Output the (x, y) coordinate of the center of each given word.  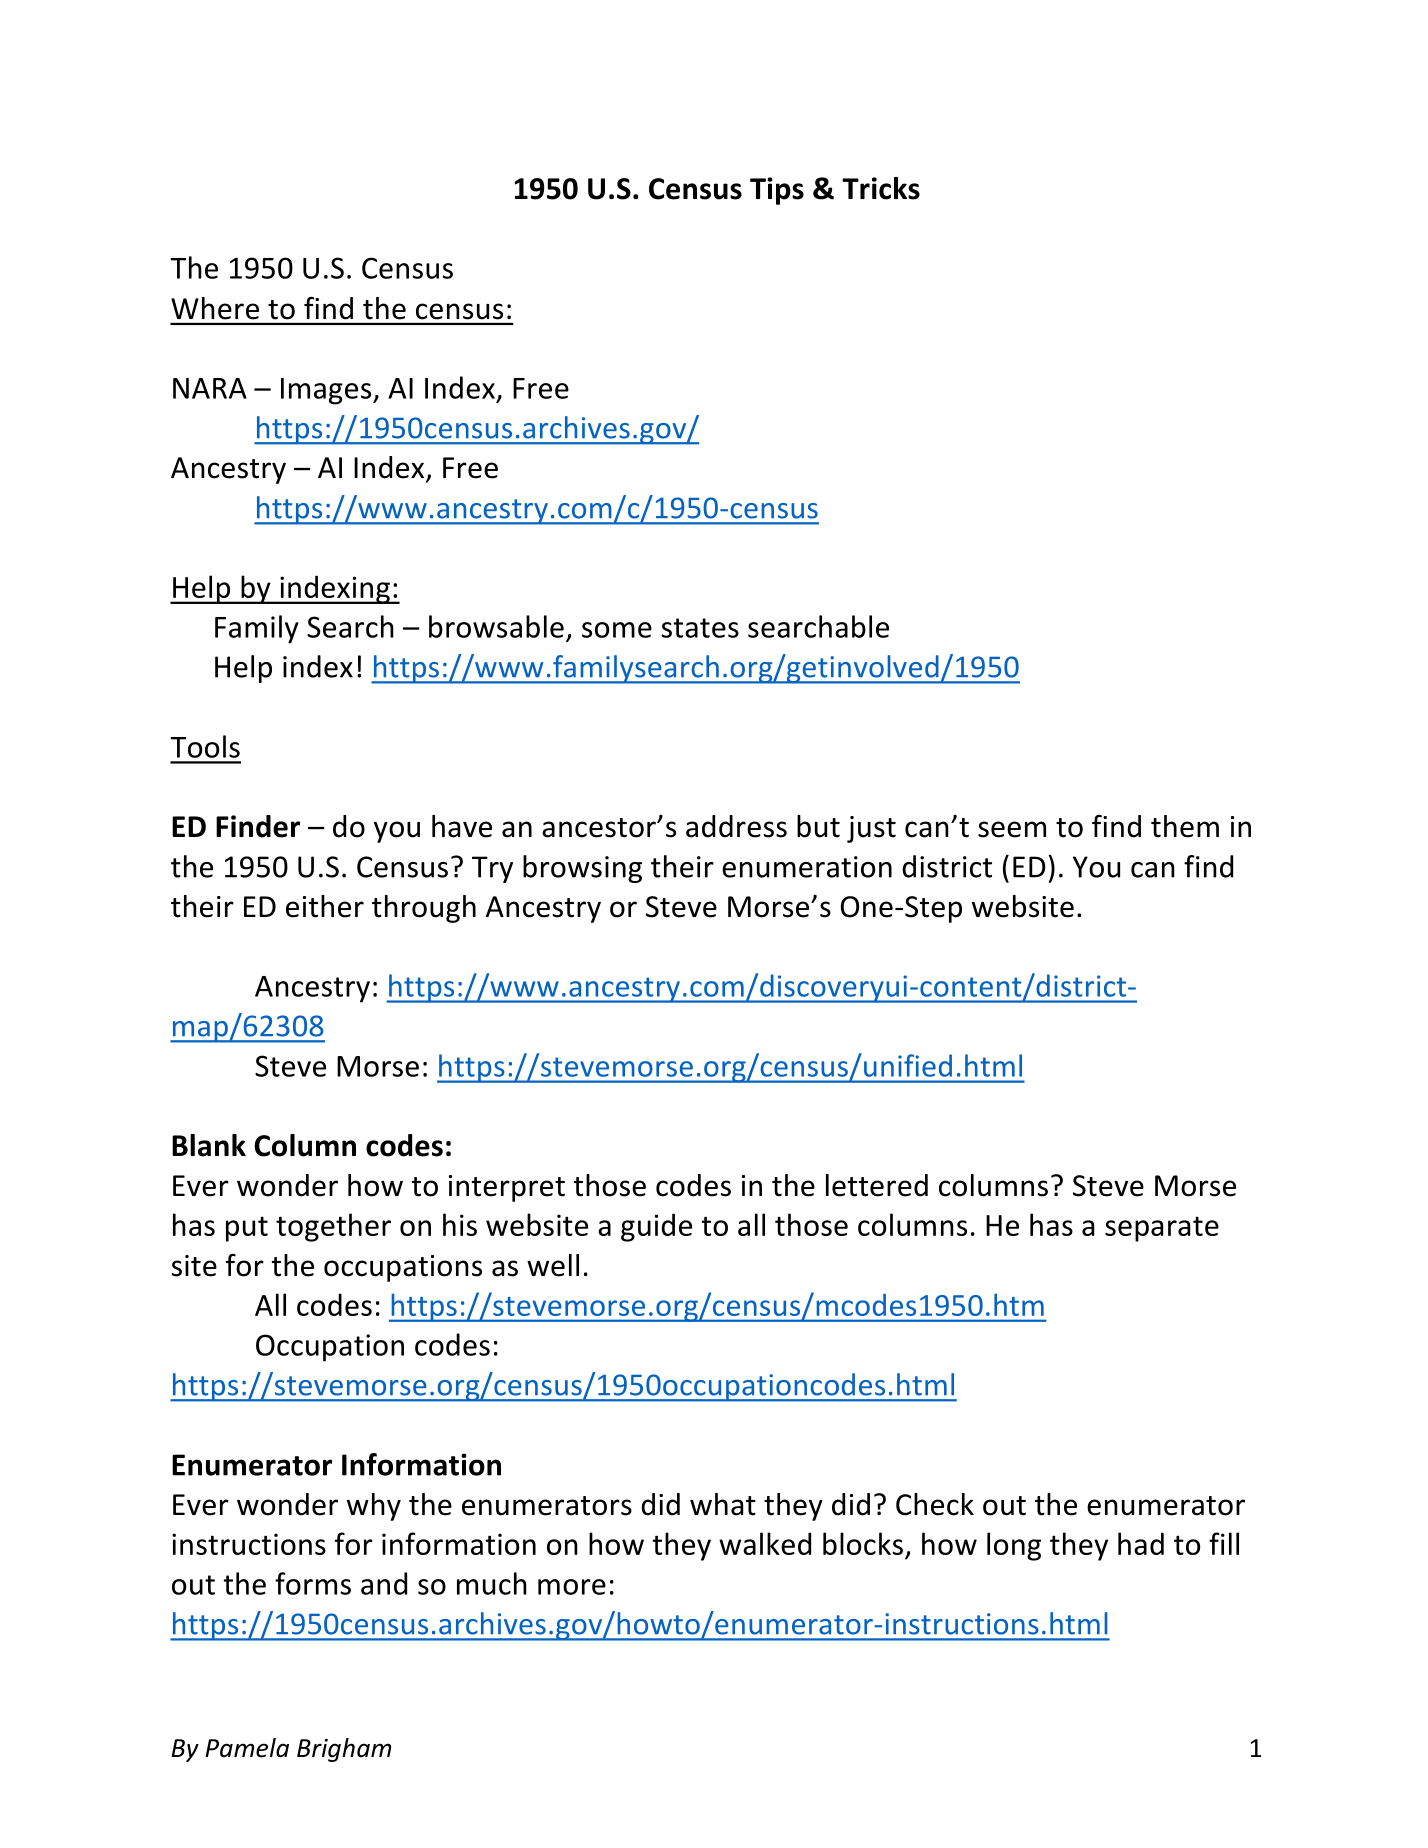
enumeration (807, 867)
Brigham (344, 1750)
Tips (777, 191)
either (325, 906)
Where (215, 308)
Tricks (881, 188)
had (1141, 1543)
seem (1012, 829)
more (572, 1587)
